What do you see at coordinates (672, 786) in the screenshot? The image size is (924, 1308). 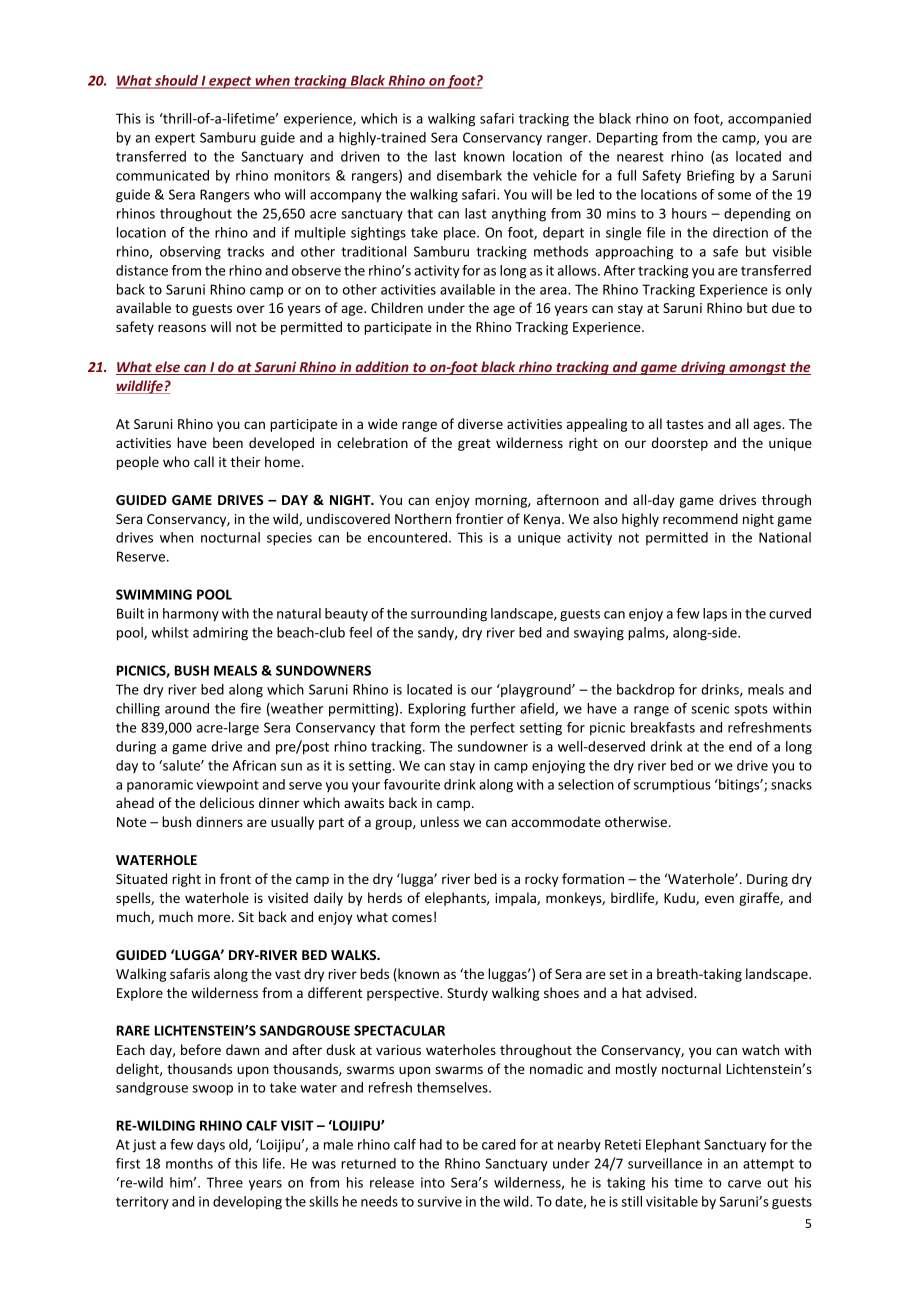 I see `scrumptious` at bounding box center [672, 786].
